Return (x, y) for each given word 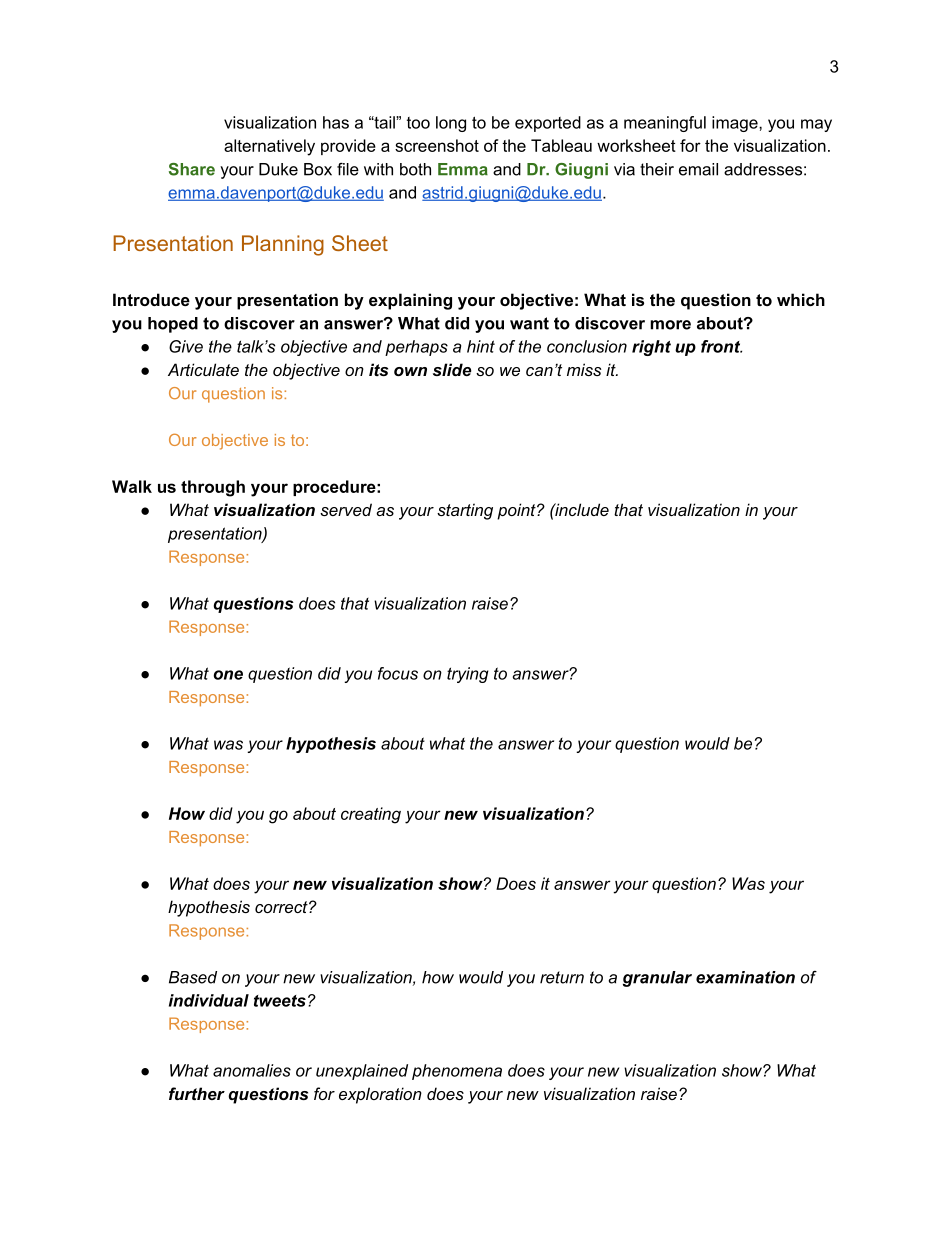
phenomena (457, 1072)
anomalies (252, 1070)
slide (452, 369)
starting (465, 511)
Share (192, 169)
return (562, 977)
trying (468, 675)
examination (745, 977)
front (721, 346)
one (228, 675)
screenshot (437, 145)
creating (371, 815)
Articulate (203, 369)
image (736, 124)
